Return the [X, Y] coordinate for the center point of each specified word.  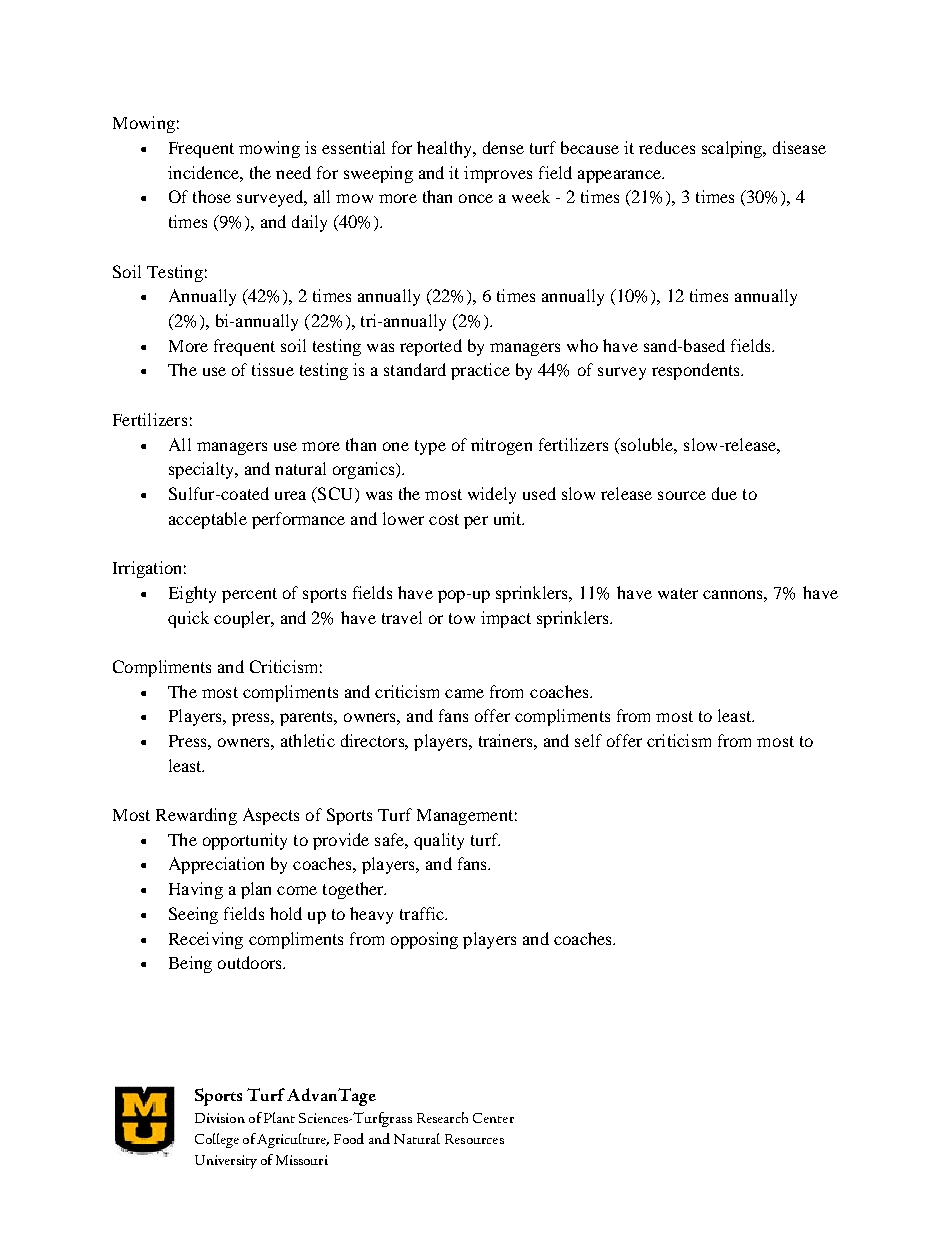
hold [286, 913]
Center [493, 1118]
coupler [243, 619]
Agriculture [293, 1140]
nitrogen [501, 446]
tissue [273, 369]
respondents [697, 371]
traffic [423, 913]
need [293, 172]
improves [498, 174]
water [678, 593]
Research [442, 1117]
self [588, 740]
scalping [733, 149]
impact [506, 619]
